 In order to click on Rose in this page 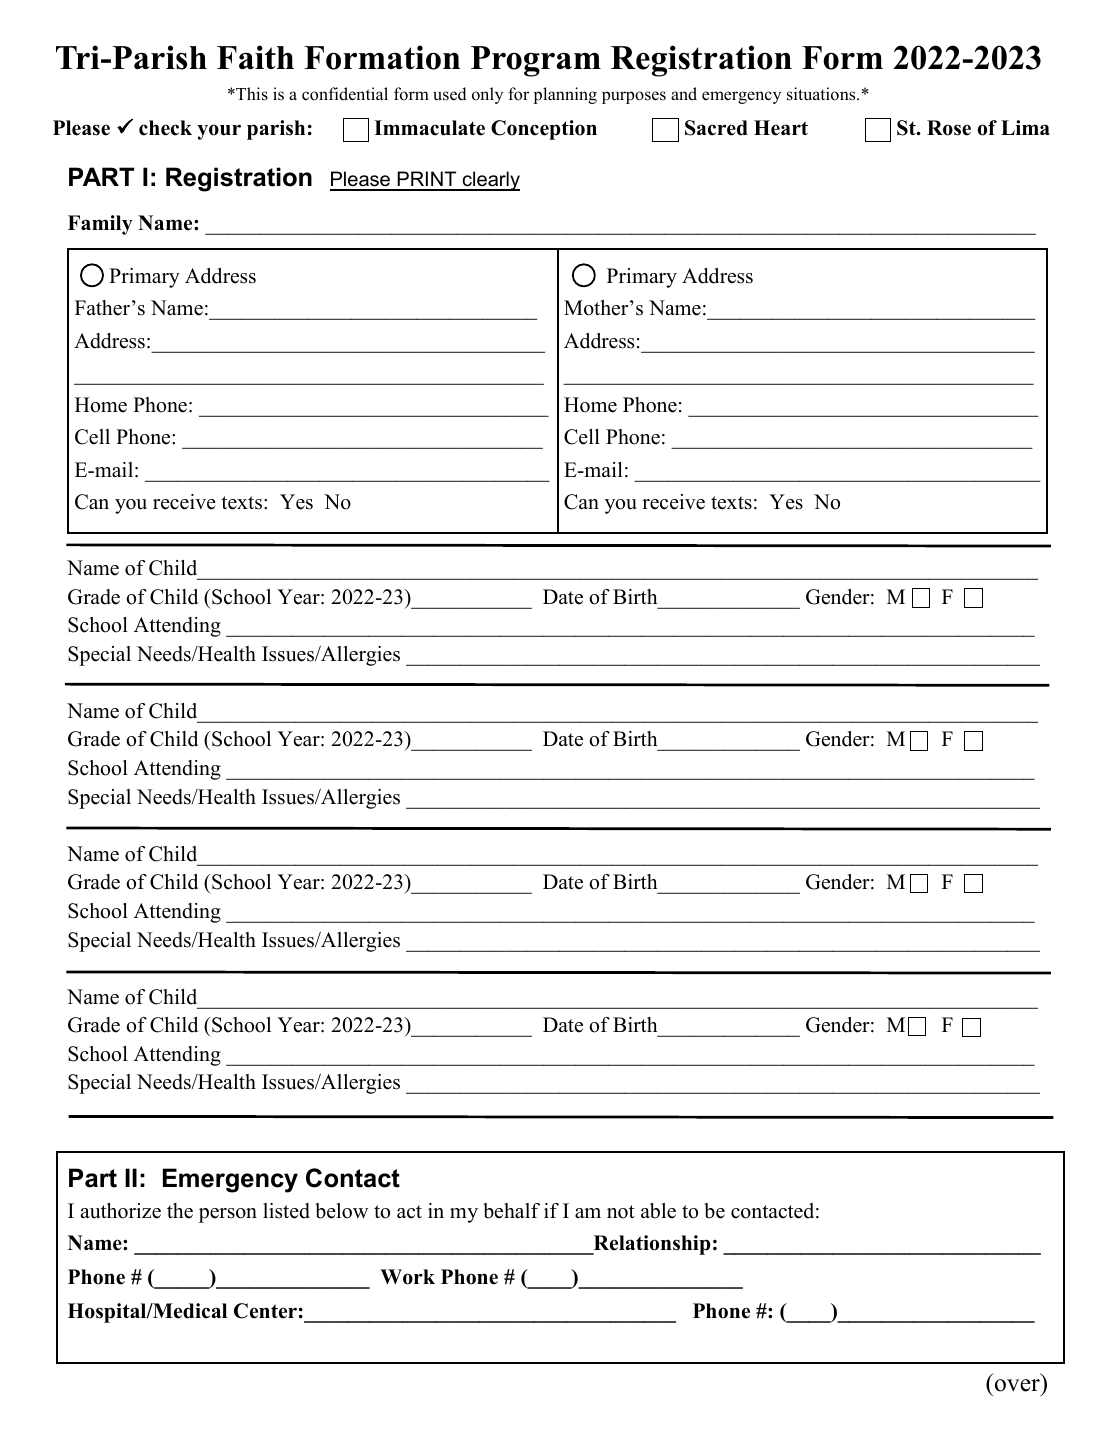, I will do `click(949, 128)`.
